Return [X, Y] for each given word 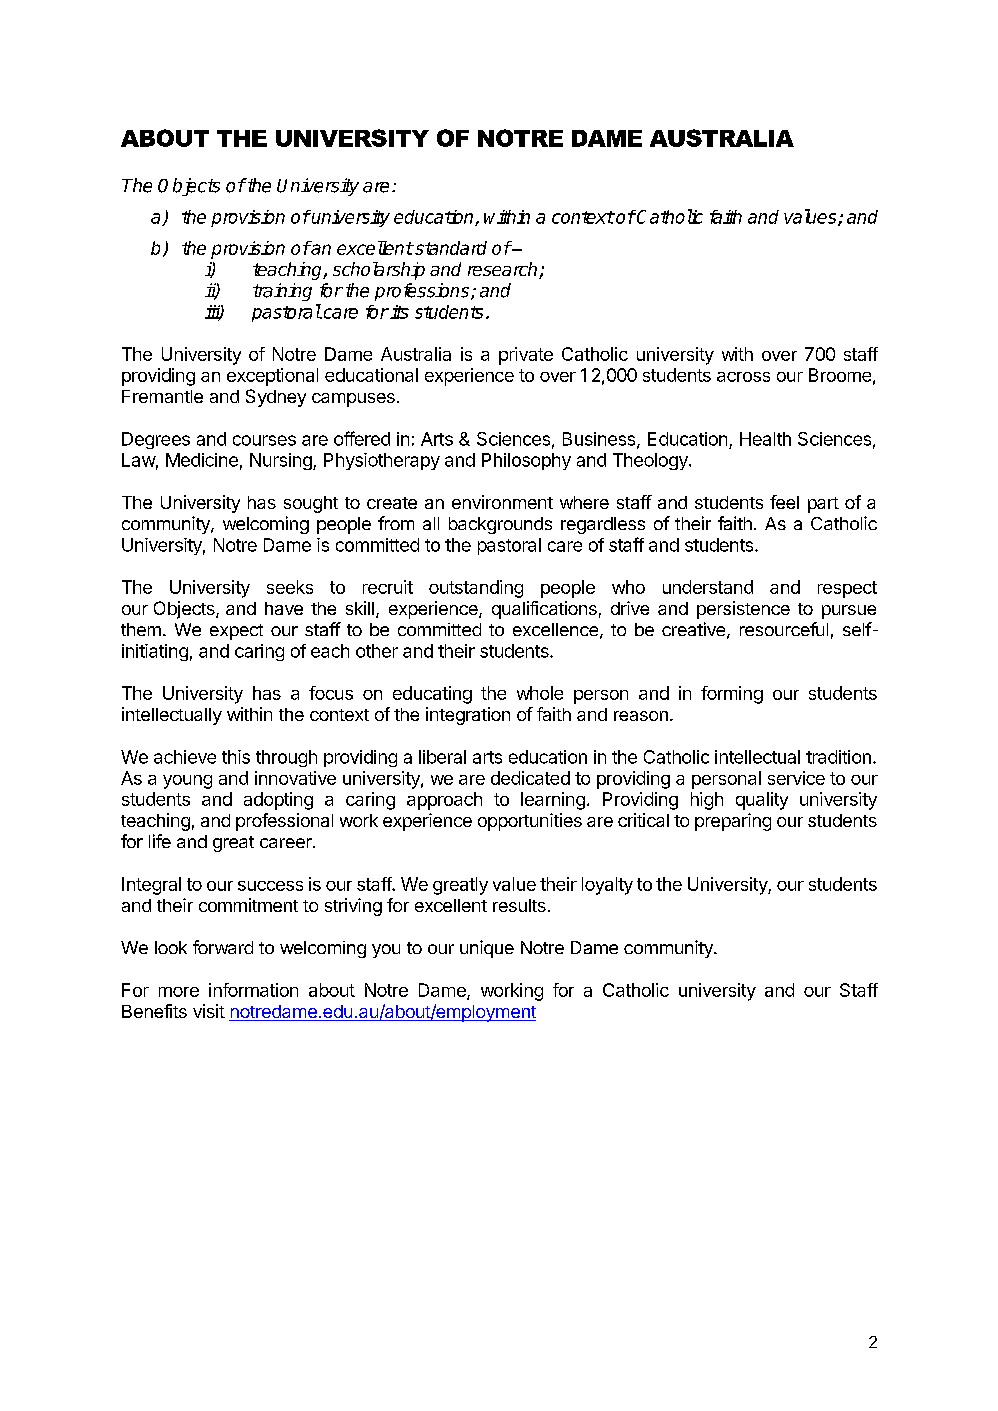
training [282, 292]
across [743, 377]
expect [236, 632]
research [504, 270]
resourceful [784, 629]
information [253, 990]
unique [487, 949]
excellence [555, 629]
